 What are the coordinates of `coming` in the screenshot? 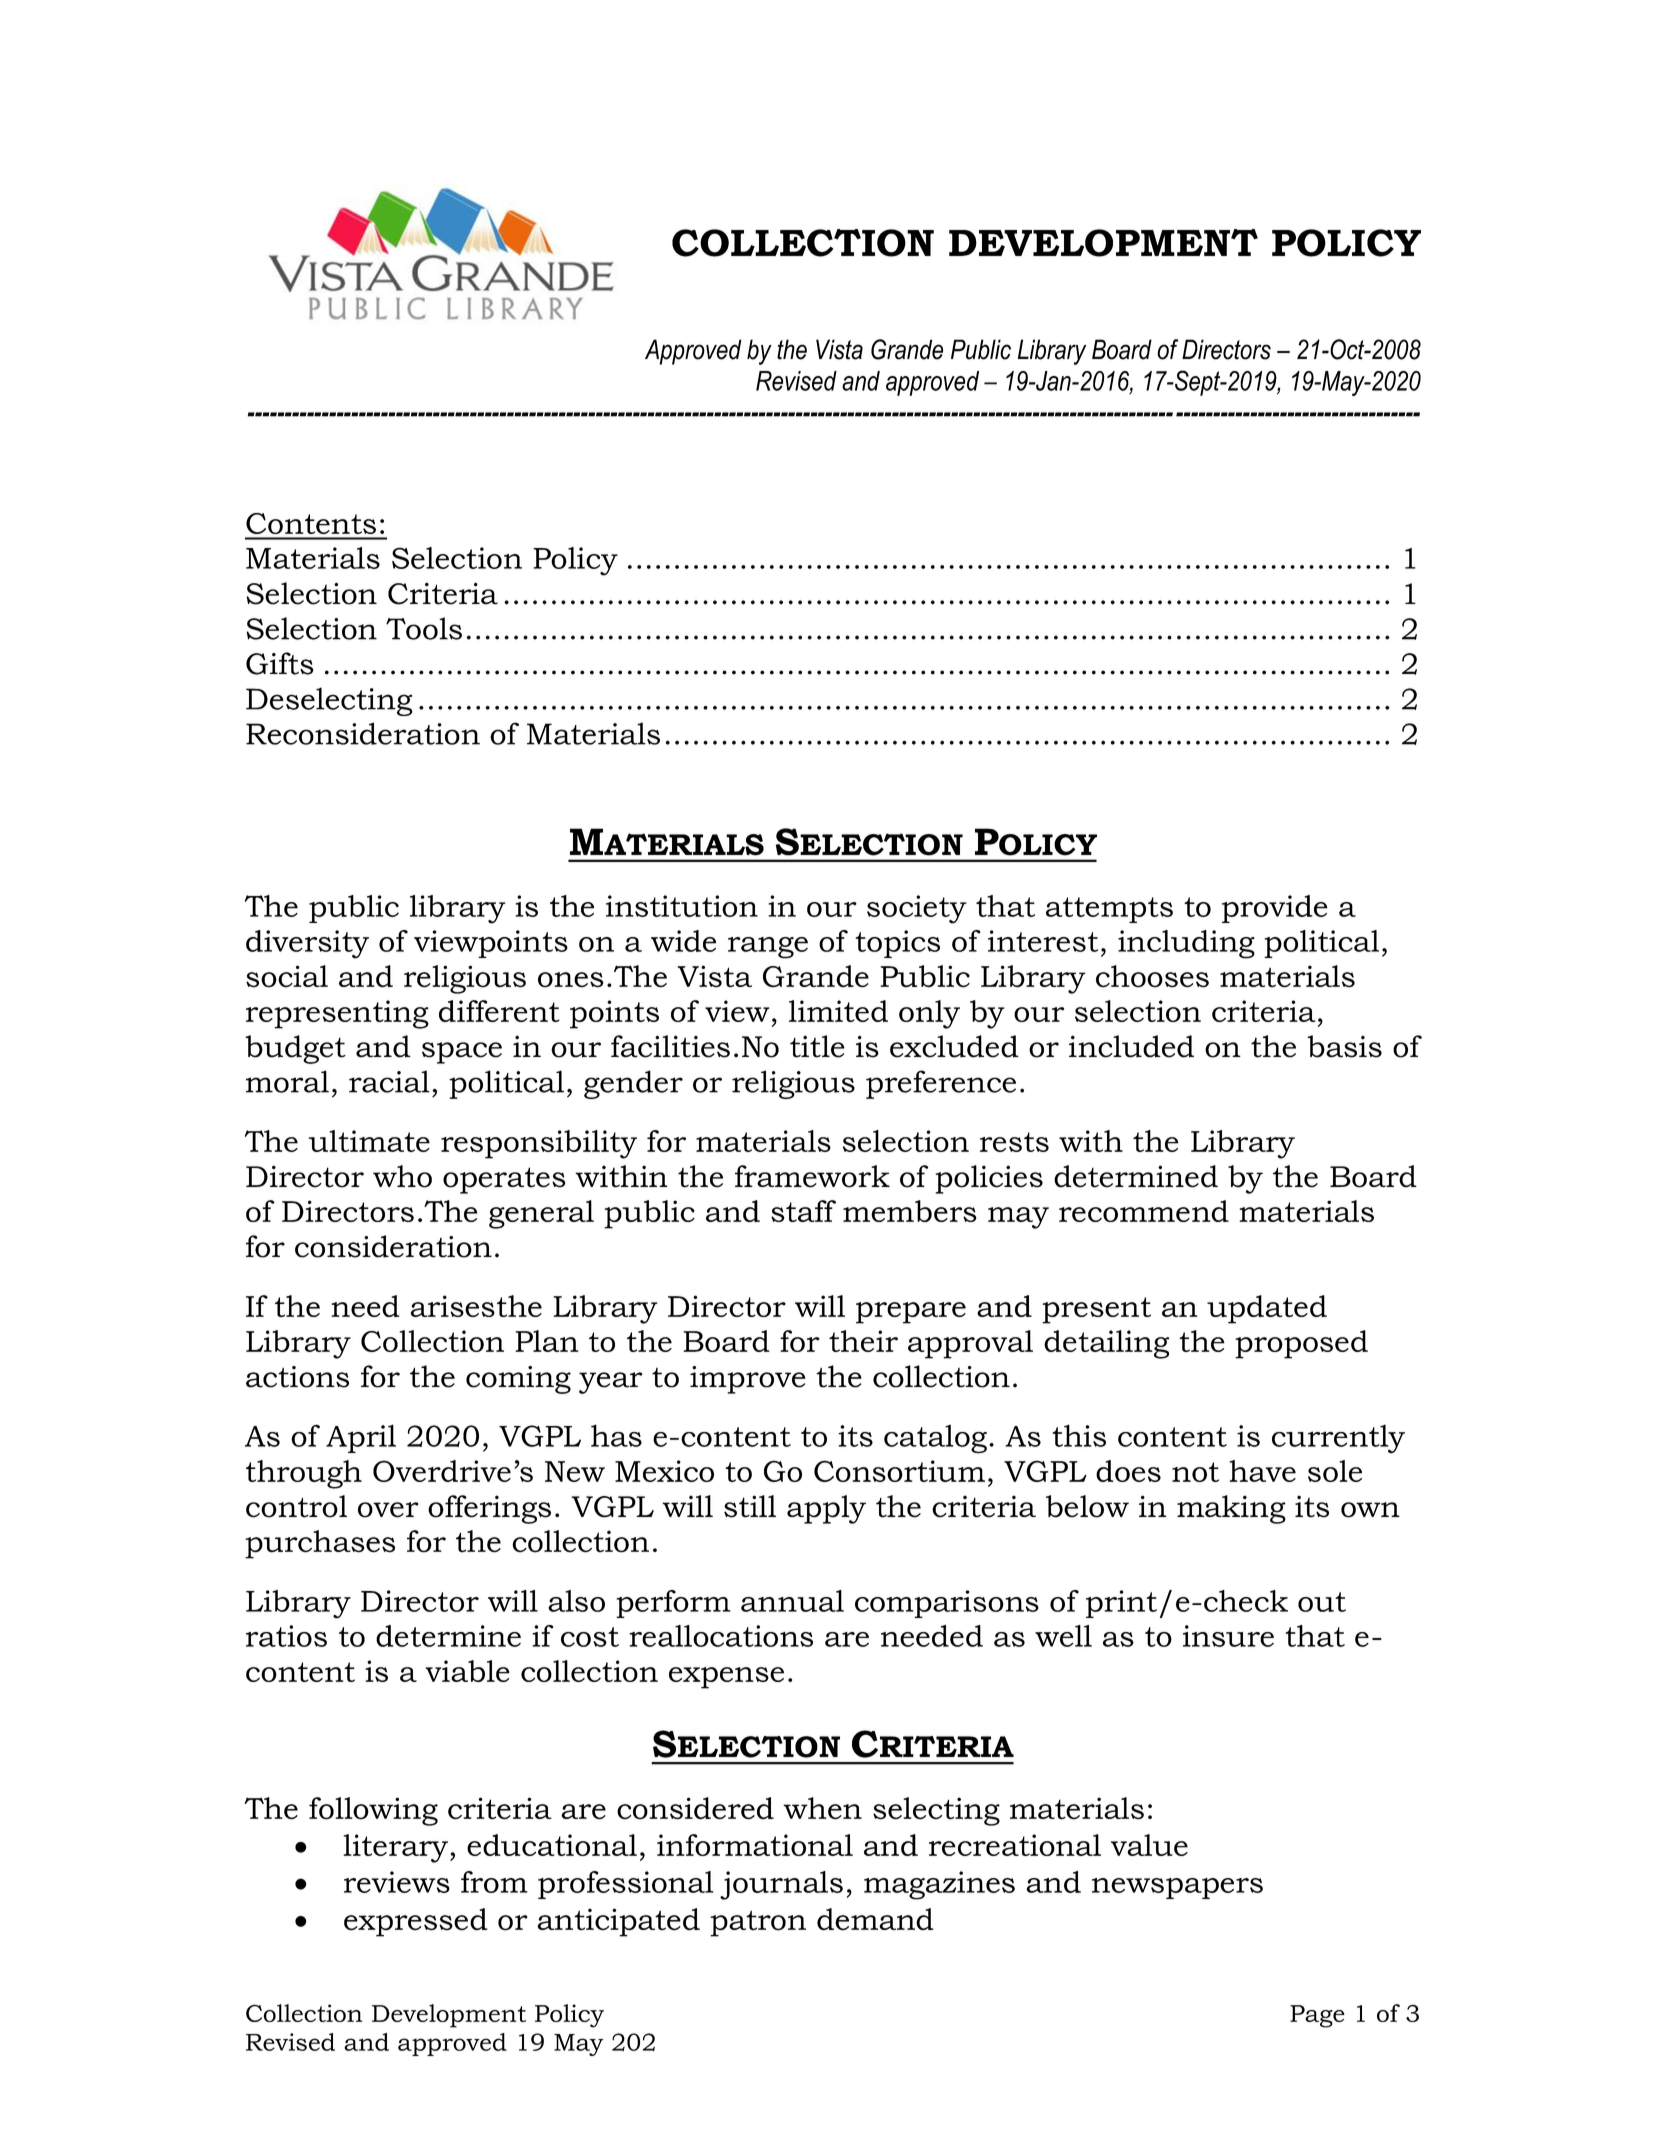 It's located at (518, 1380).
